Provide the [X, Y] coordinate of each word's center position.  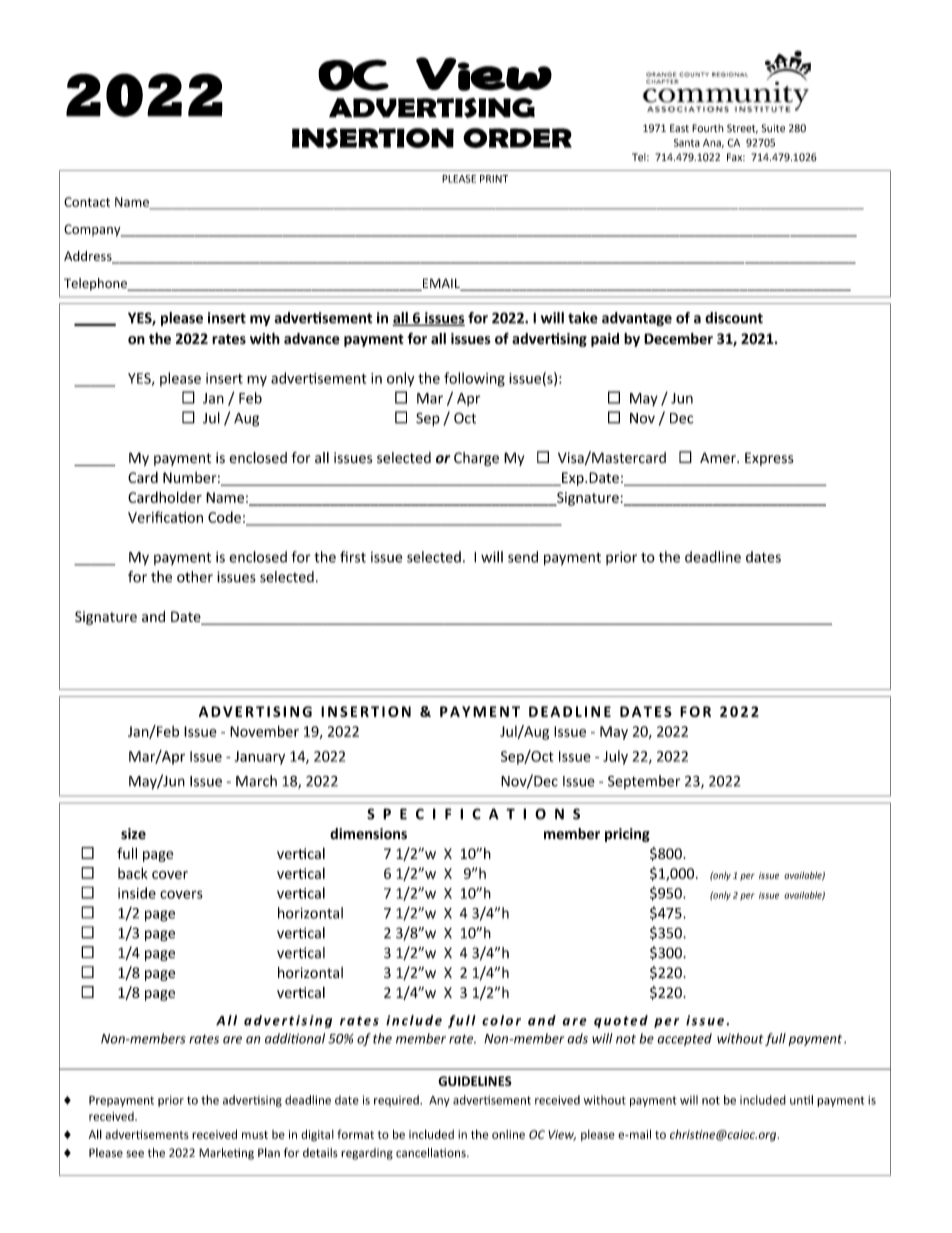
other [195, 577]
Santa [687, 143]
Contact [87, 202]
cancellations [432, 1153]
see [135, 1154]
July [615, 757]
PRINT [494, 179]
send [523, 557]
